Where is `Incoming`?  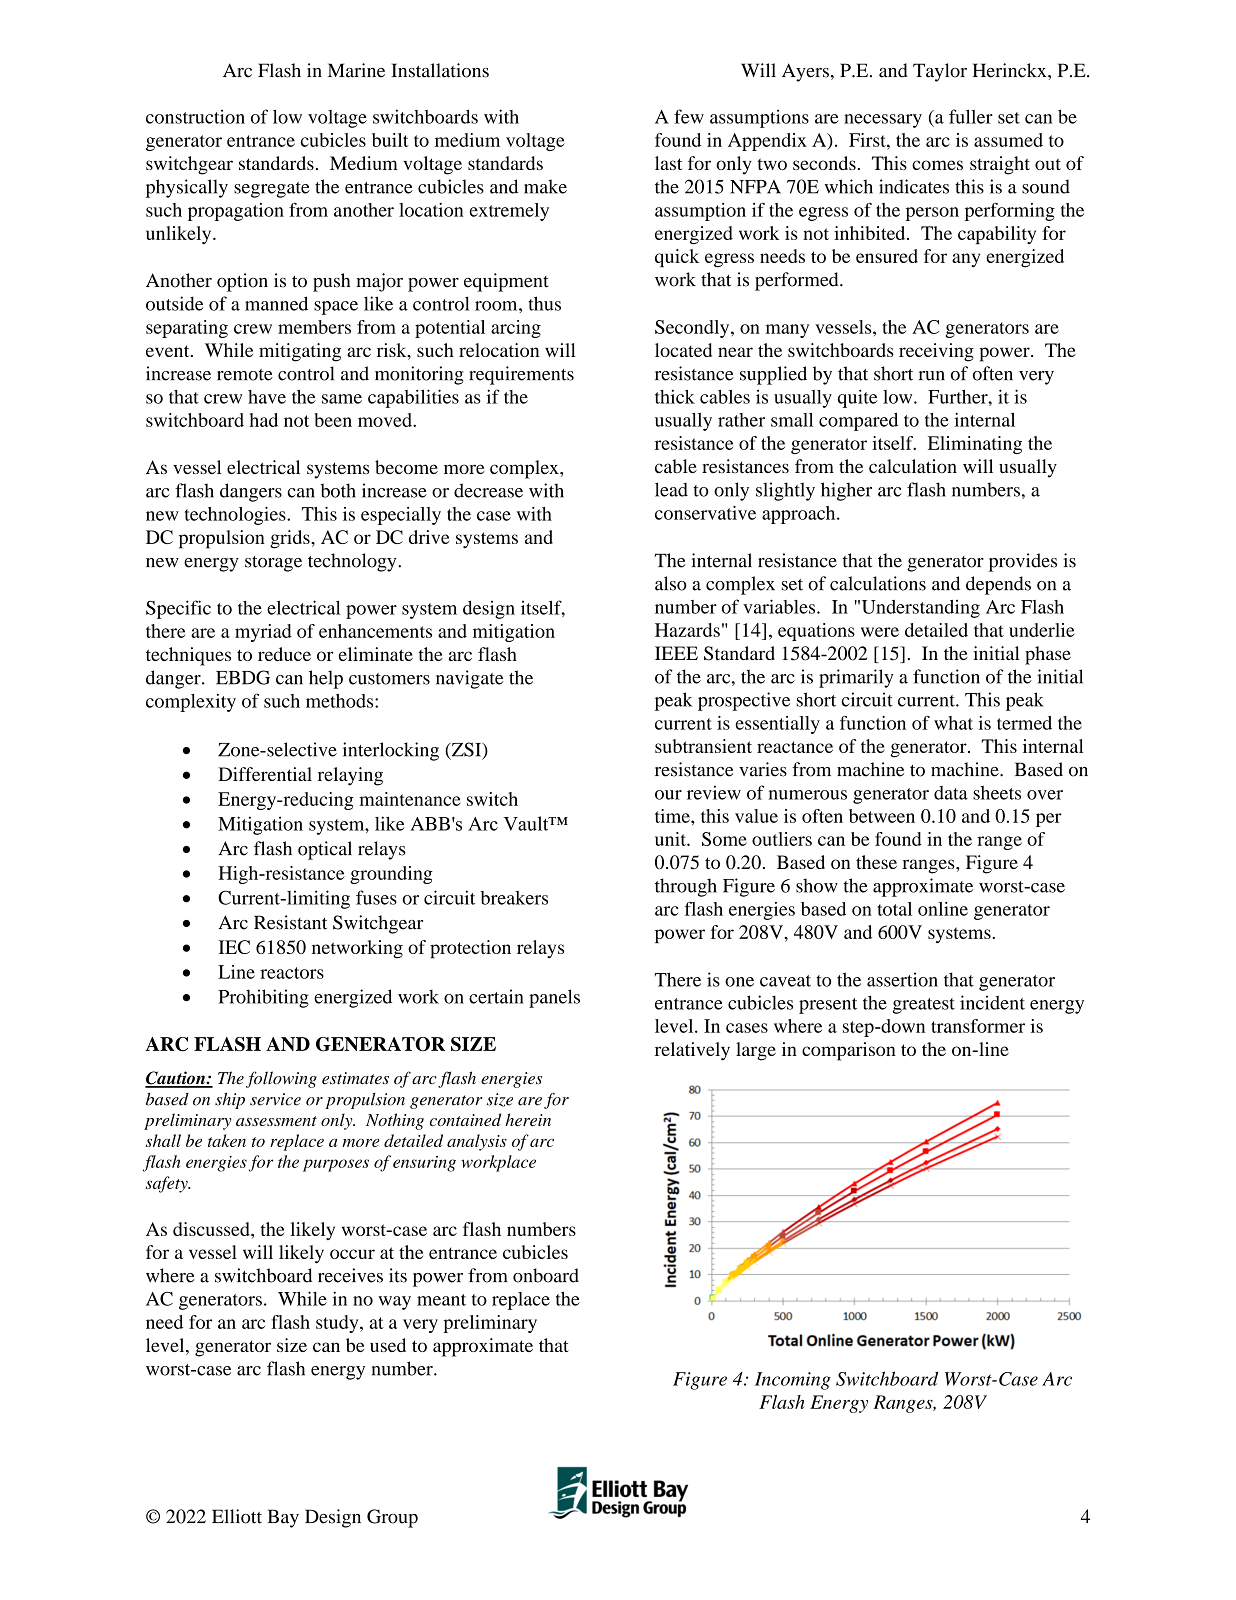 Incoming is located at coordinates (793, 1381).
